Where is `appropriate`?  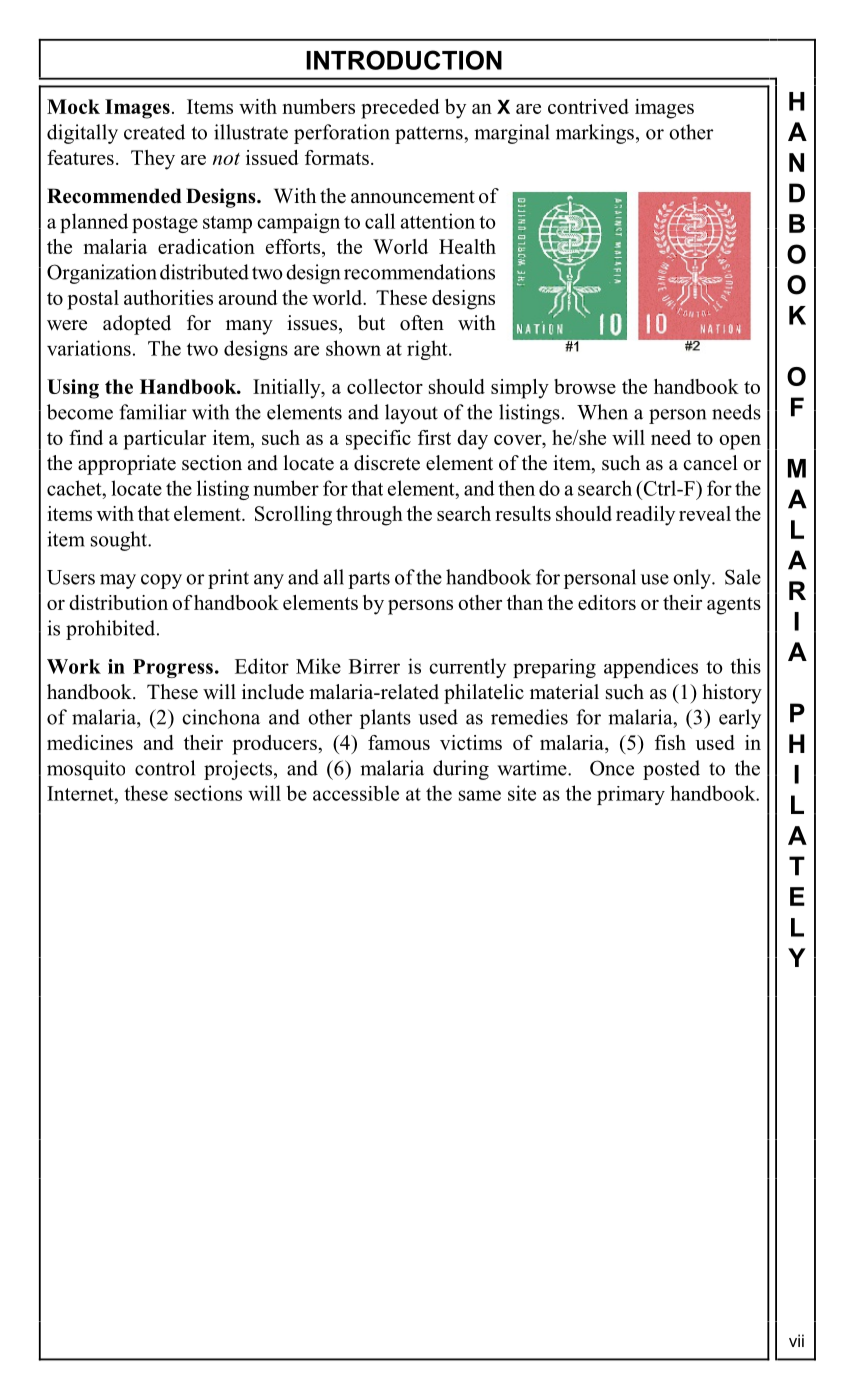
appropriate is located at coordinates (127, 465).
